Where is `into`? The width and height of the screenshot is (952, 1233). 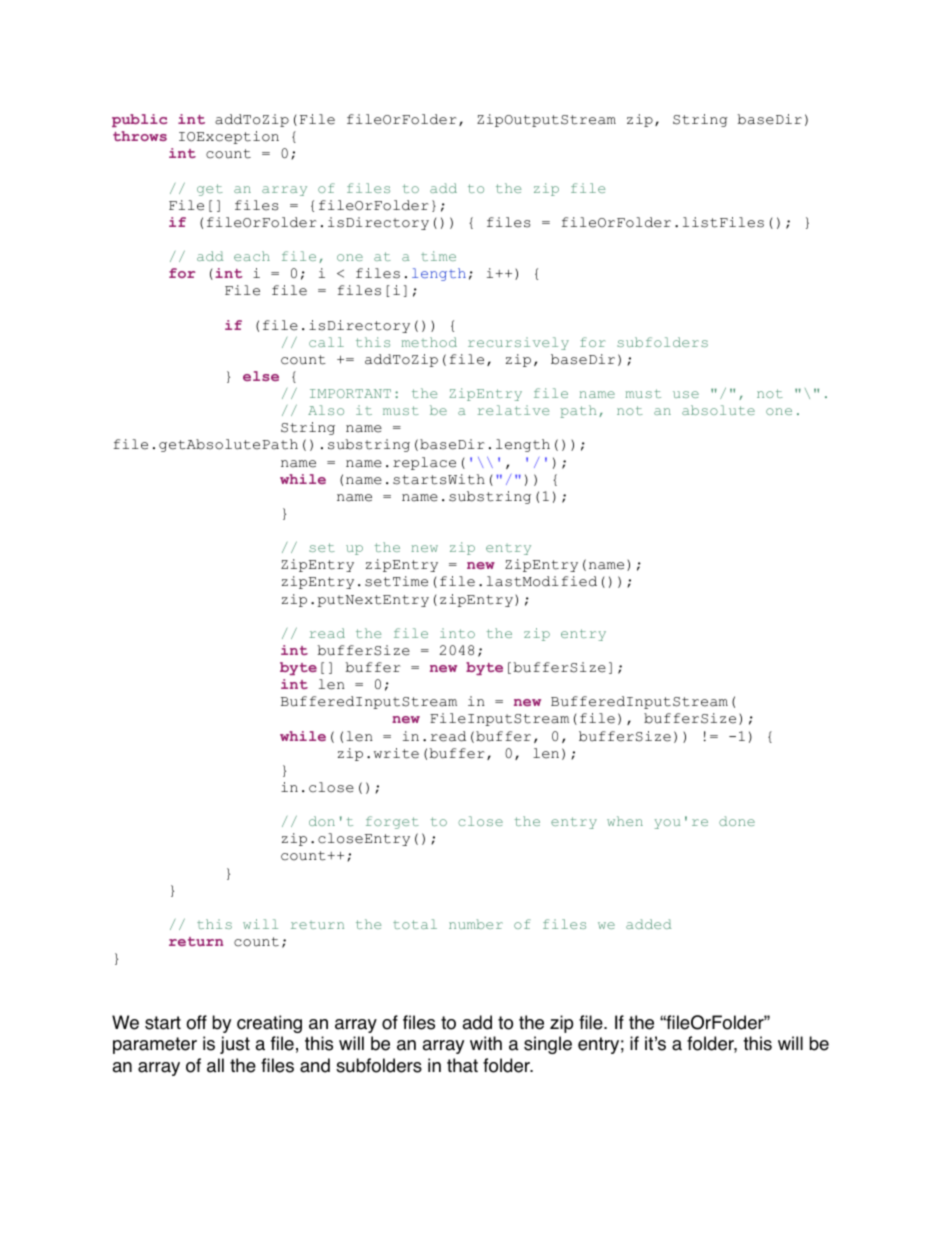 into is located at coordinates (457, 633).
